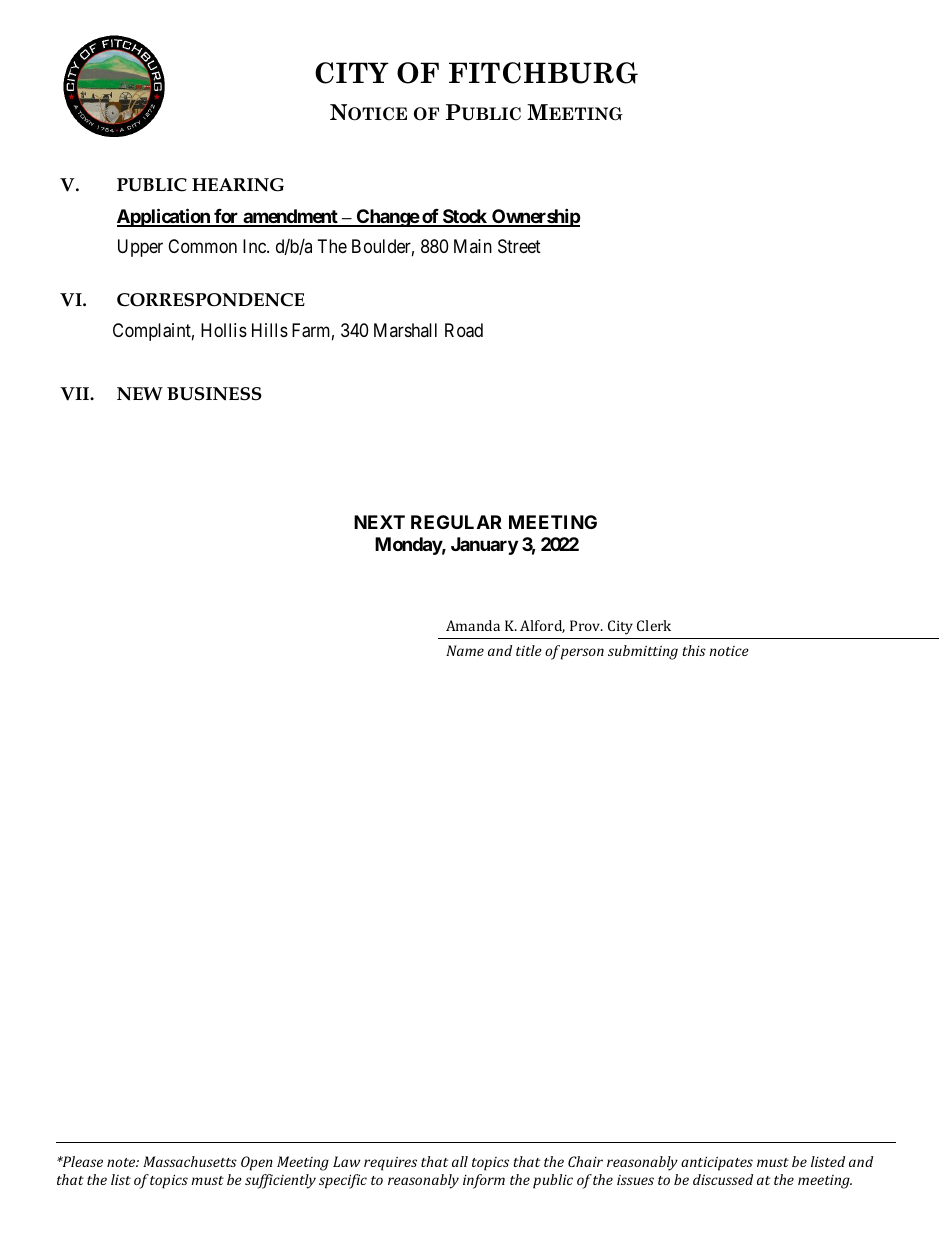 The image size is (952, 1233). I want to click on Common, so click(202, 246).
